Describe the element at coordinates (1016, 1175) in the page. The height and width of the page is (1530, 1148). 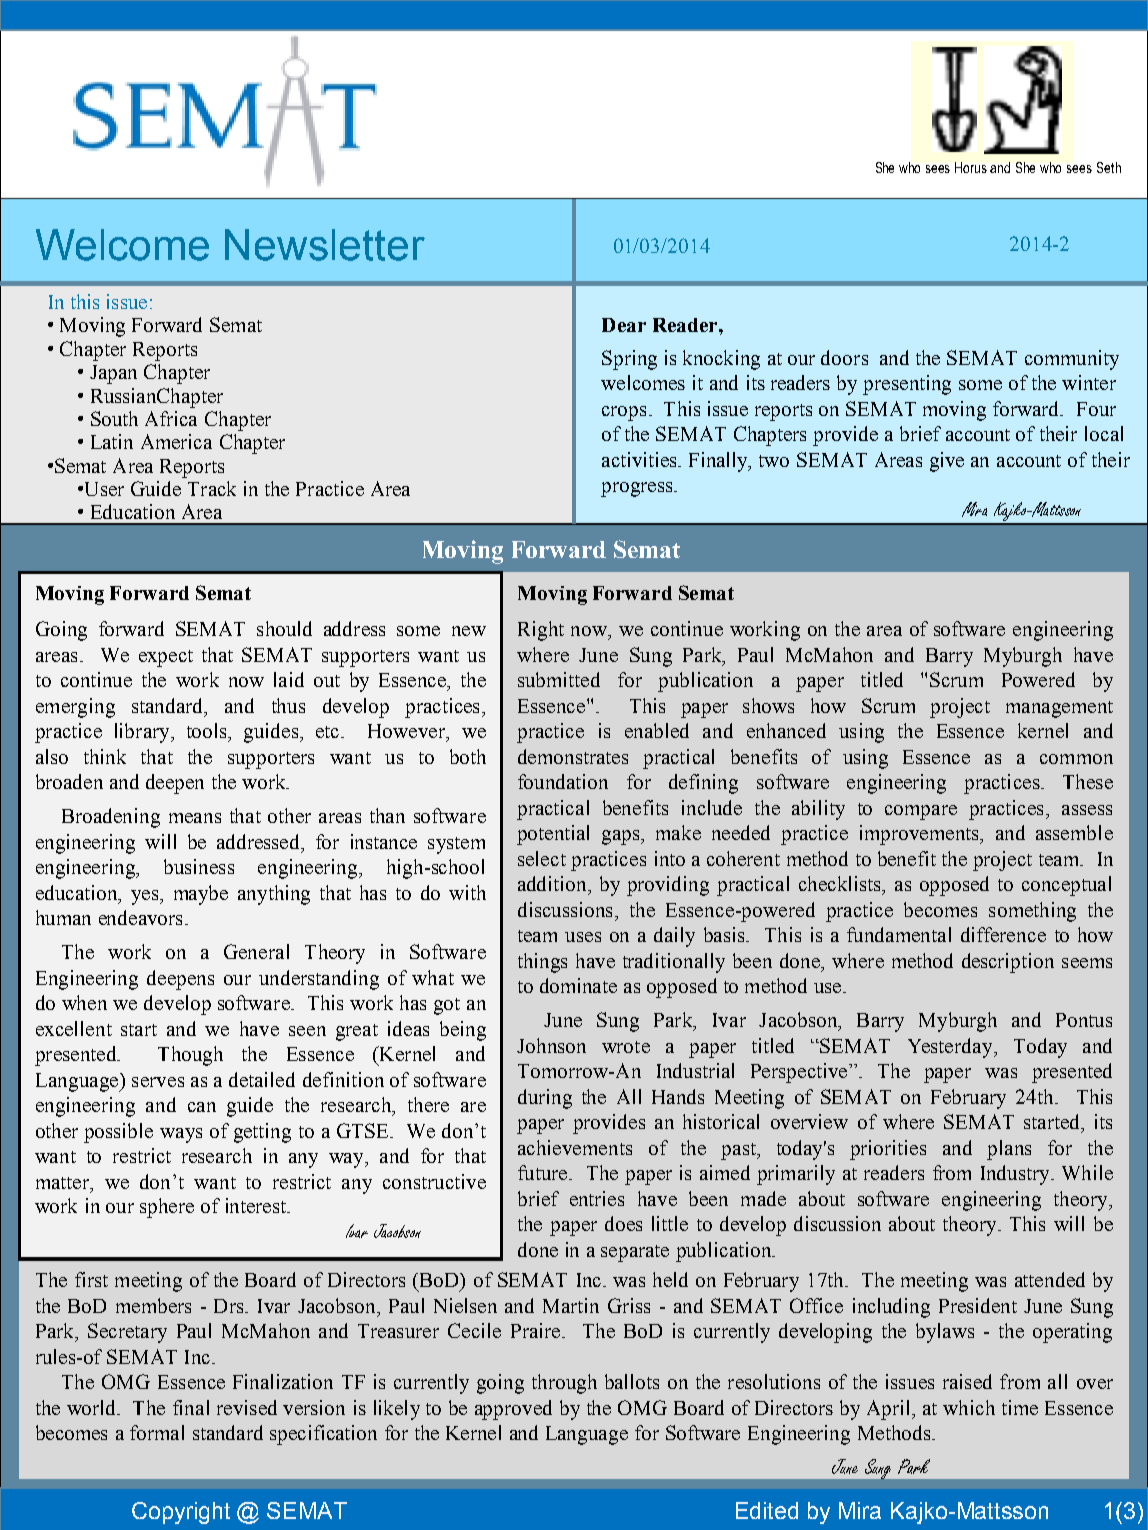
I see `Industry` at that location.
